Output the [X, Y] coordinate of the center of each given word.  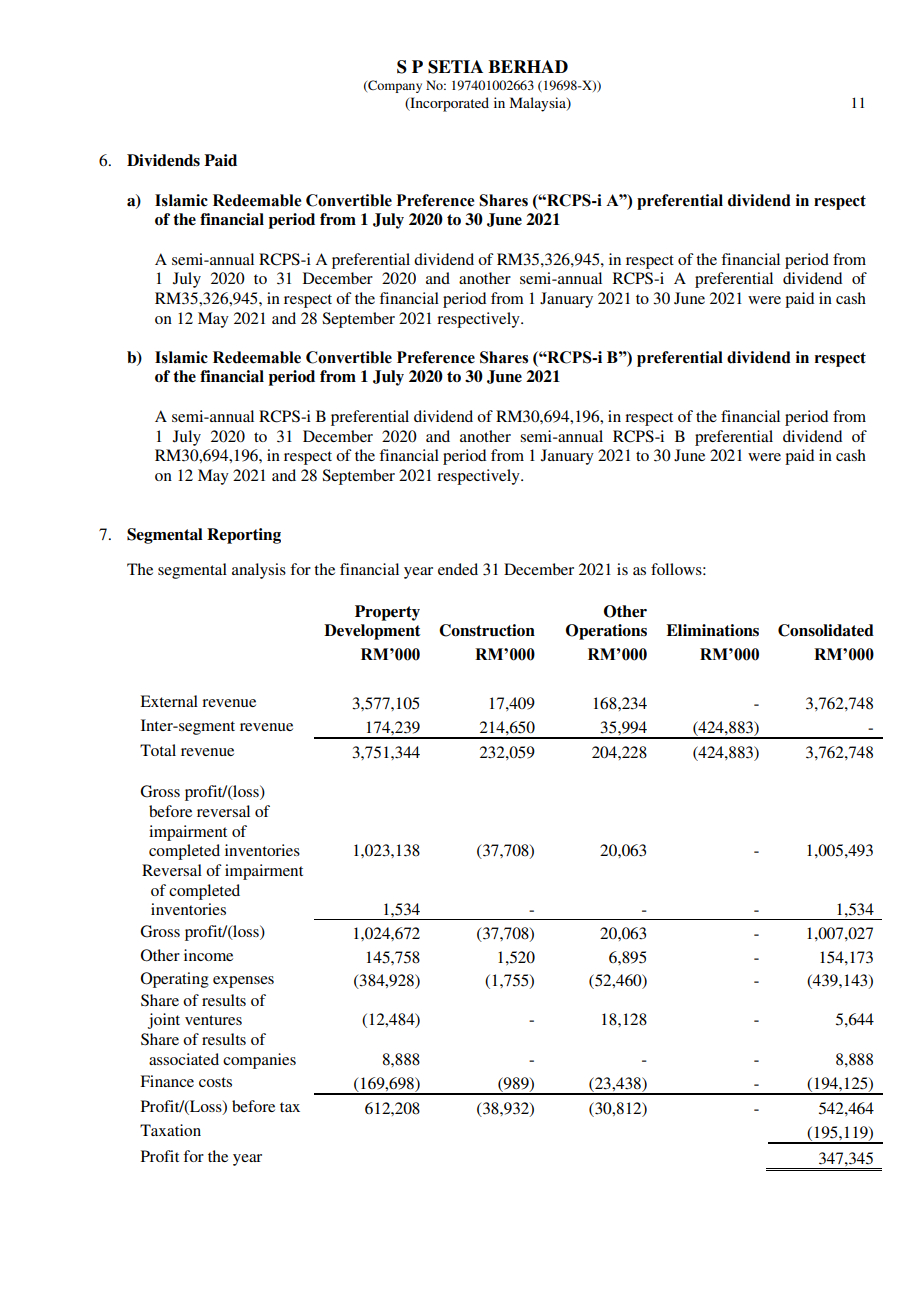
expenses [243, 982]
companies [259, 1061]
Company [394, 86]
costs [215, 1082]
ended [458, 569]
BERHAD [528, 66]
